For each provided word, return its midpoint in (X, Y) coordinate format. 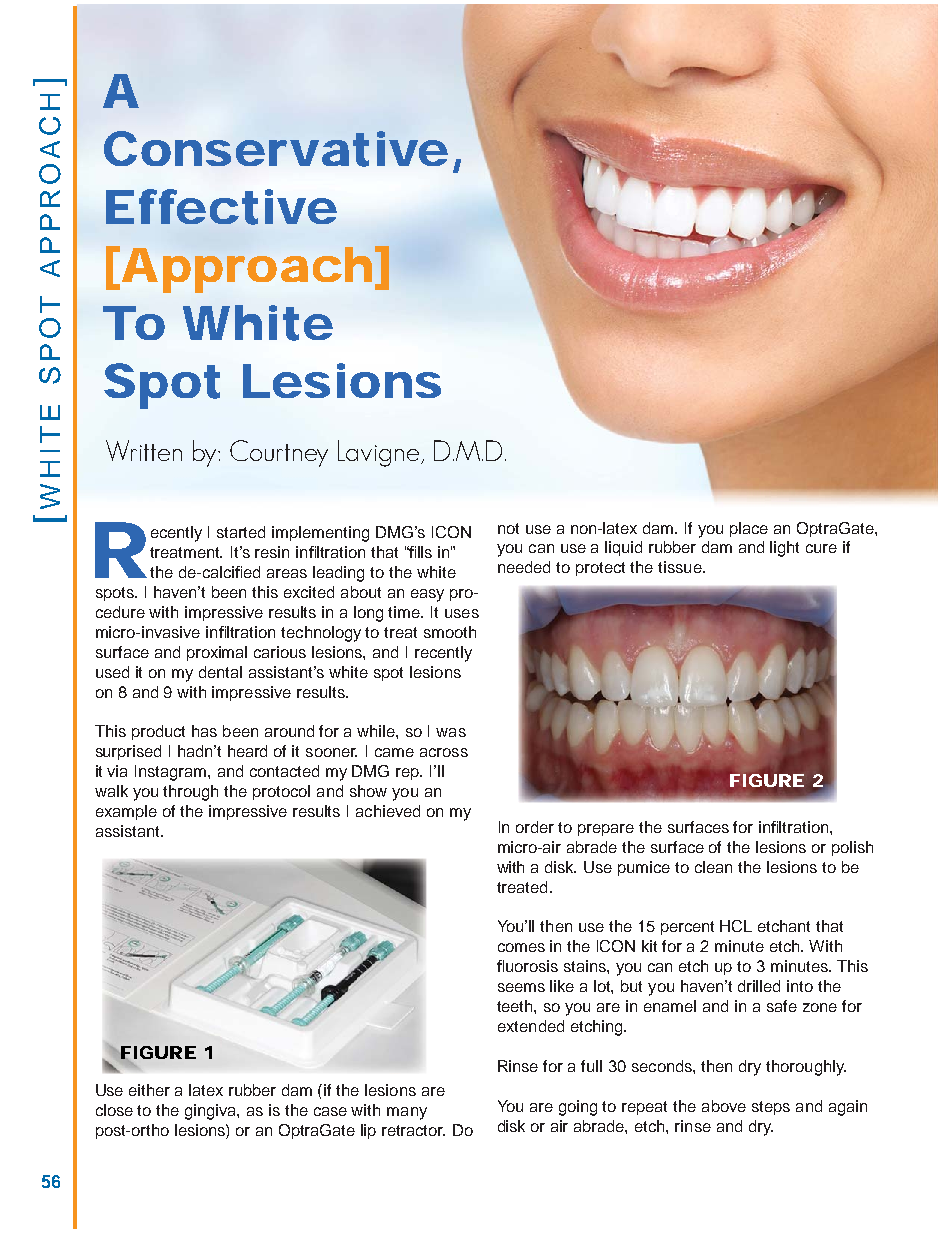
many (407, 1113)
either (149, 1090)
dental (220, 672)
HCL (736, 926)
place (749, 529)
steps (771, 1108)
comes (521, 947)
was (451, 732)
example (126, 812)
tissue (681, 567)
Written (144, 450)
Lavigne (378, 453)
